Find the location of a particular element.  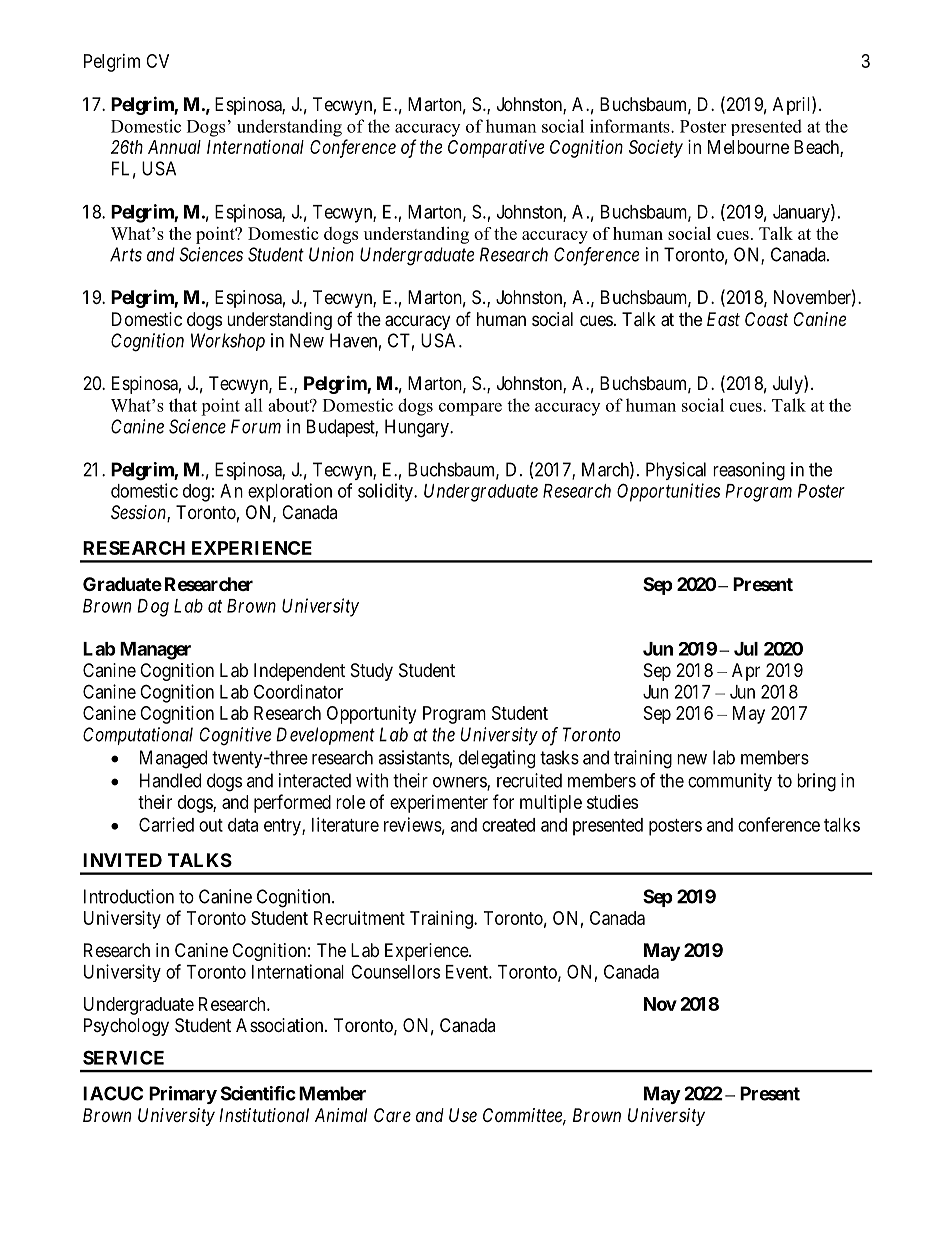

Annual is located at coordinates (174, 147).
